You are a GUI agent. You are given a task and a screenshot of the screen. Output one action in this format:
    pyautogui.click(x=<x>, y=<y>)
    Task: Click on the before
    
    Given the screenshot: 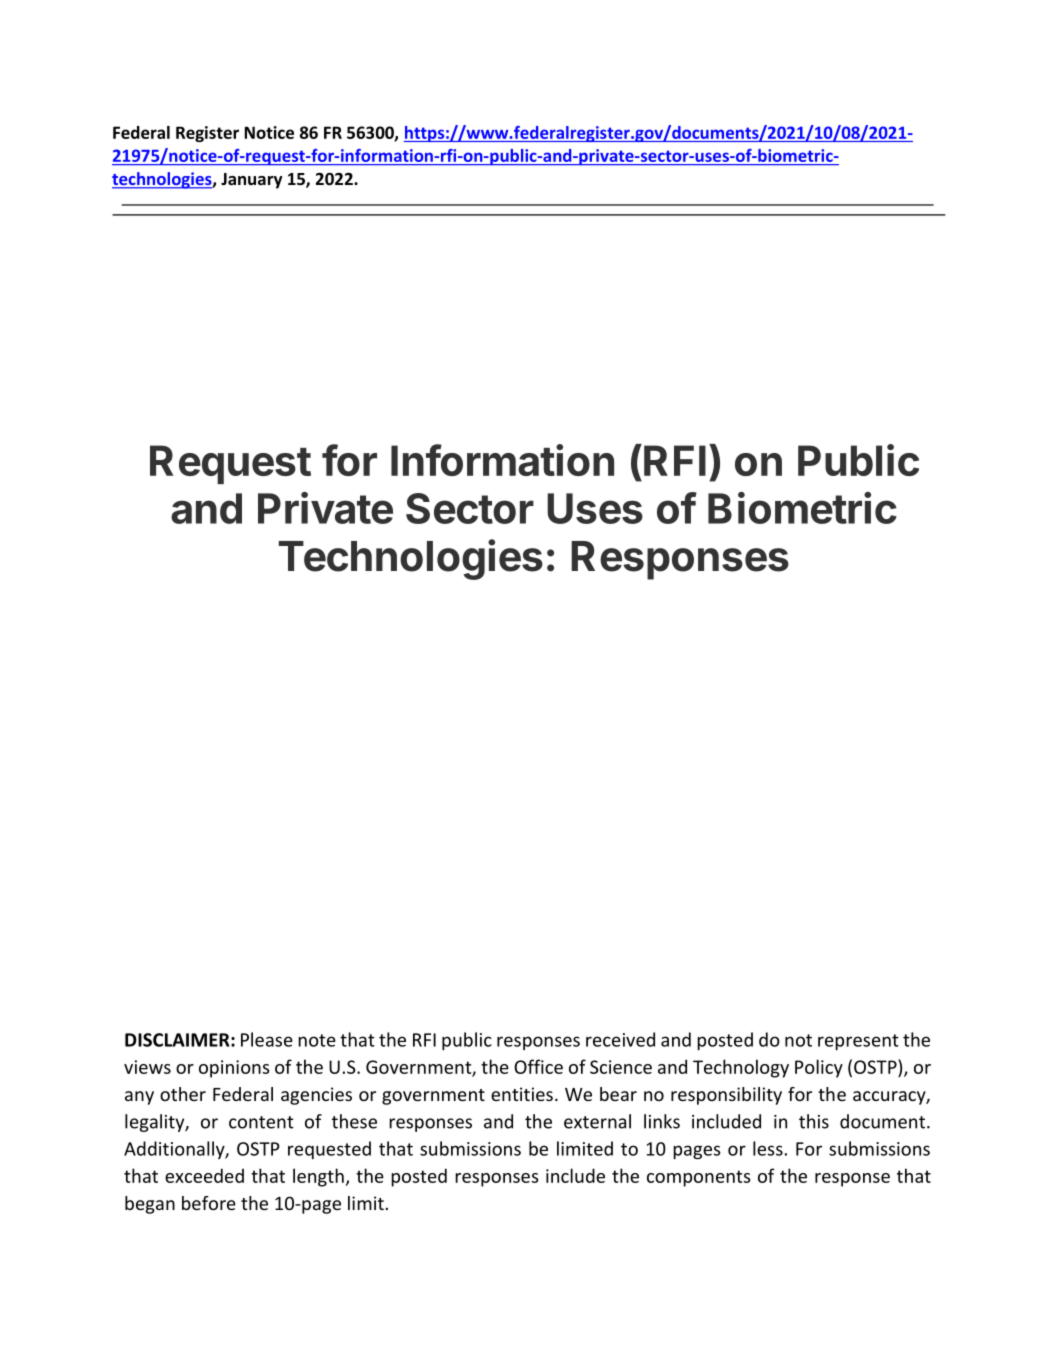 What is the action you would take?
    pyautogui.click(x=209, y=1203)
